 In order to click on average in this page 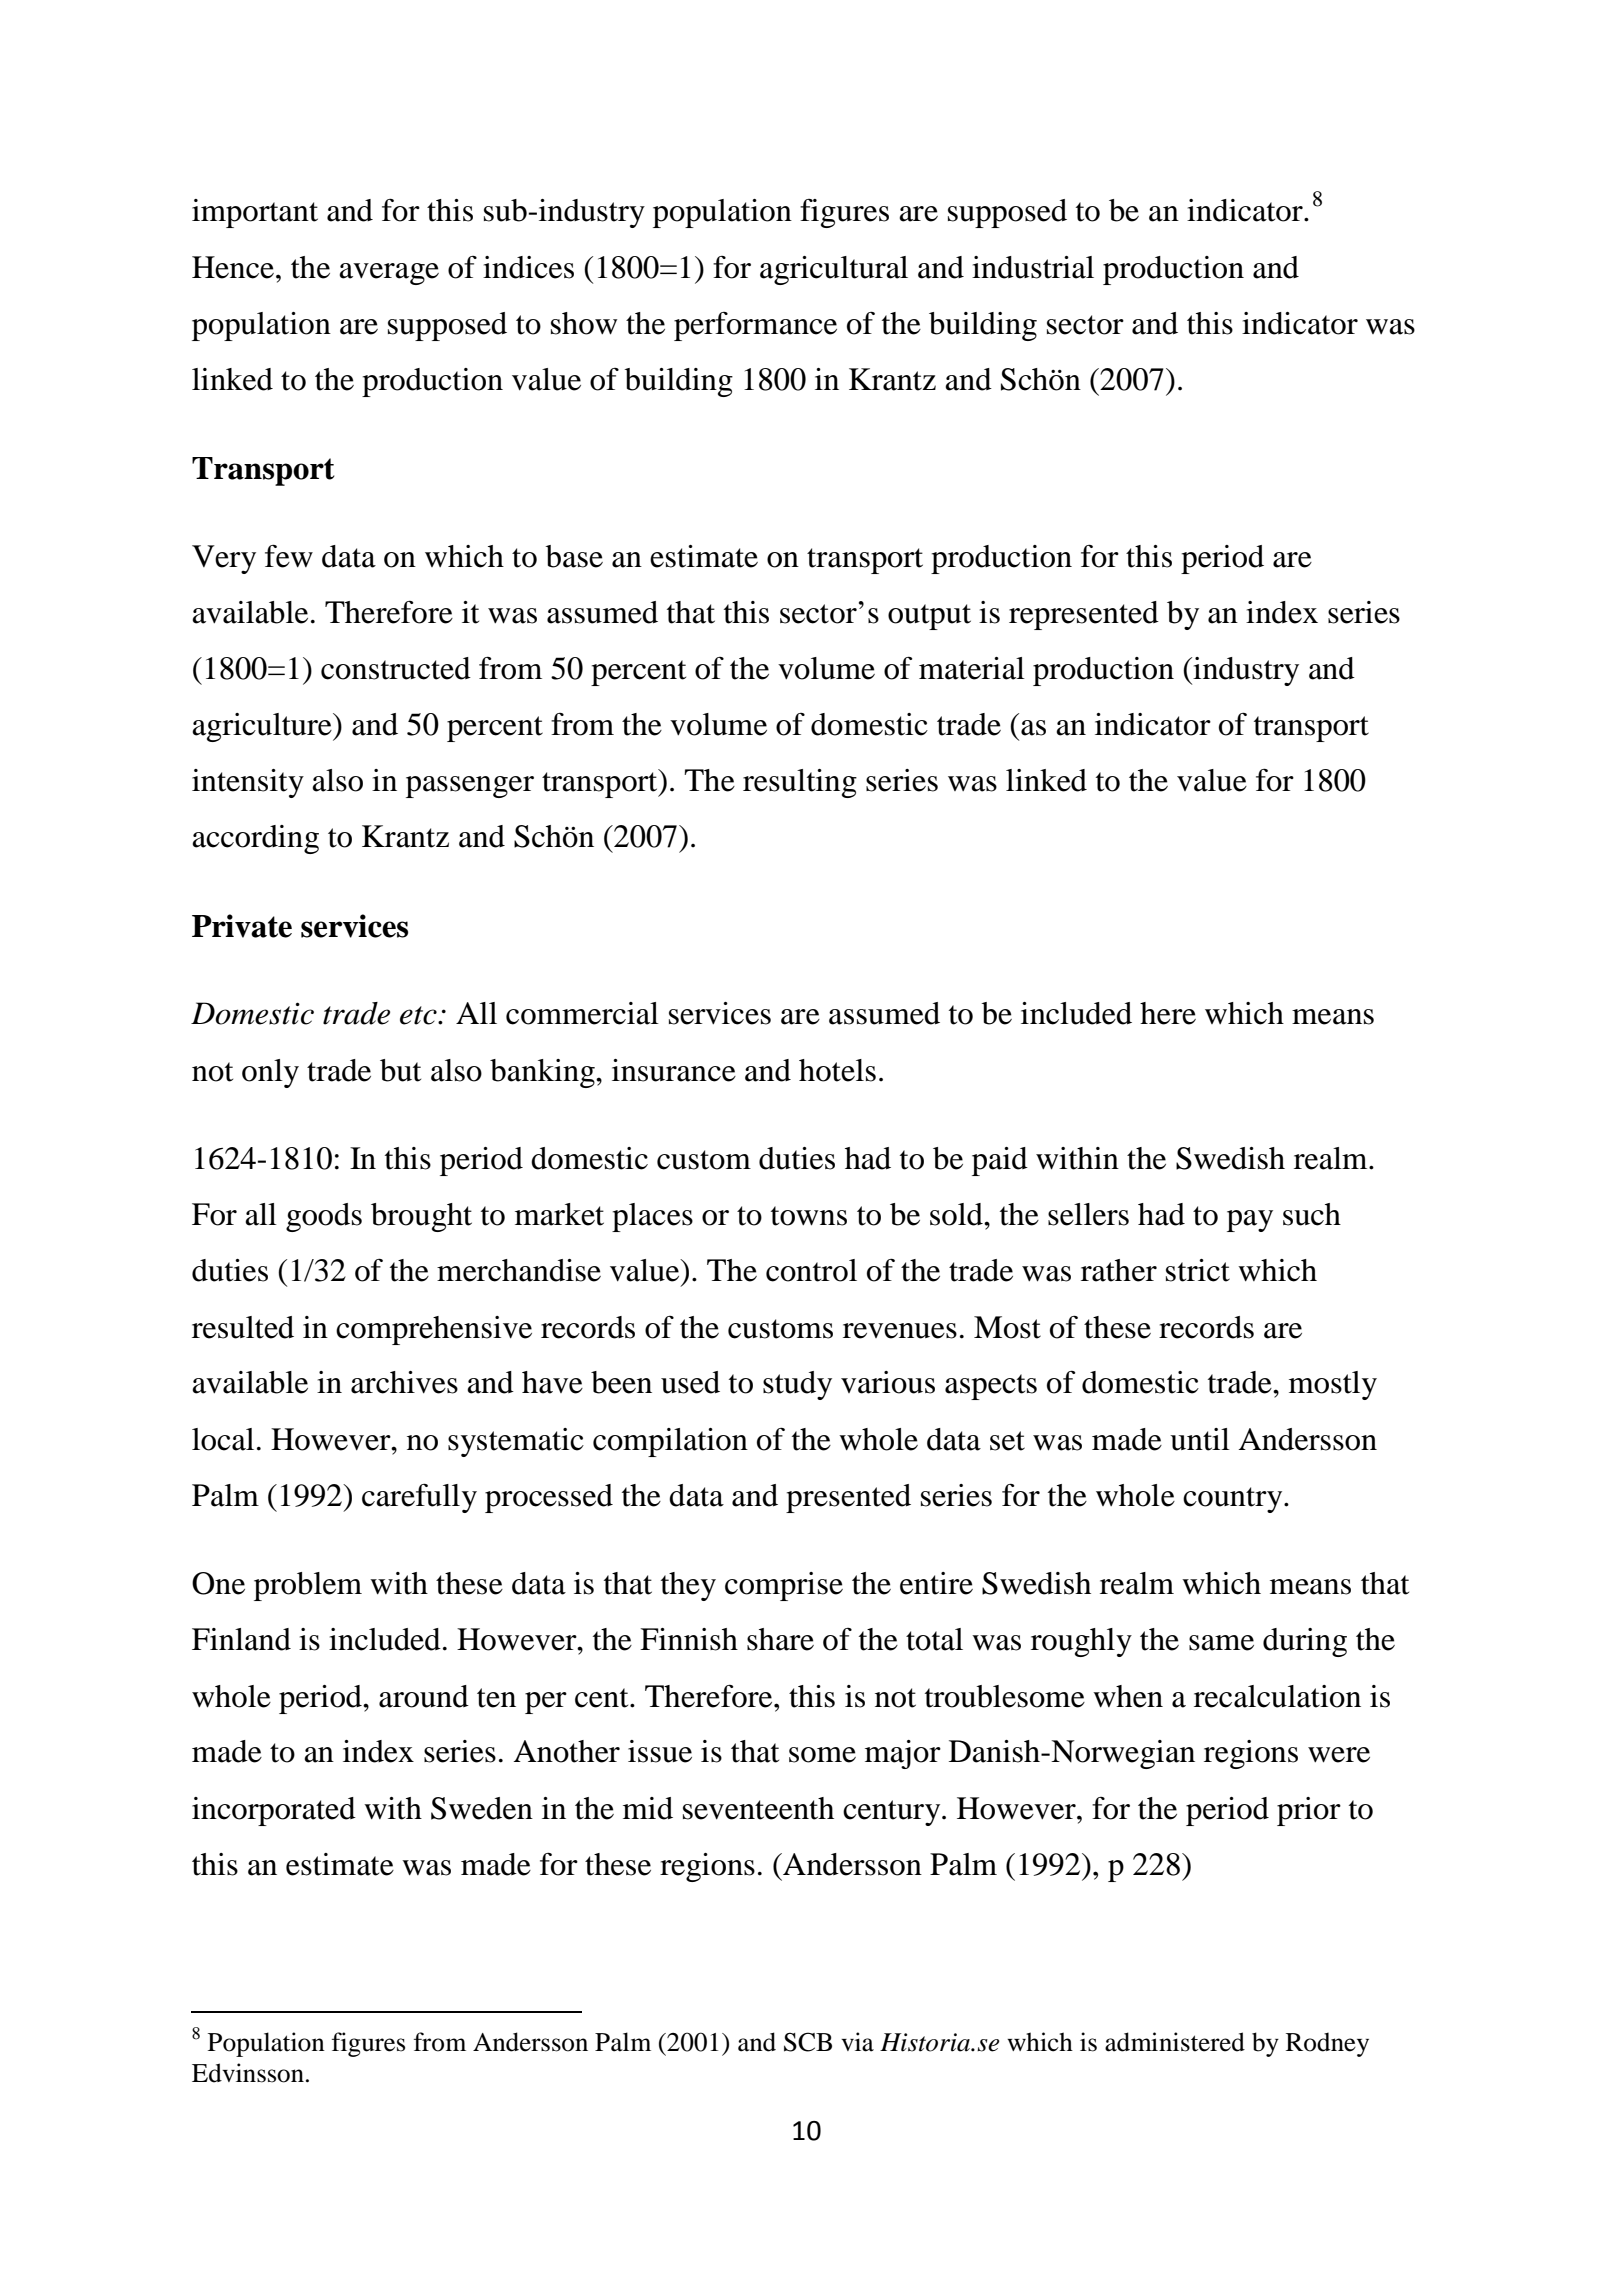, I will do `click(389, 274)`.
